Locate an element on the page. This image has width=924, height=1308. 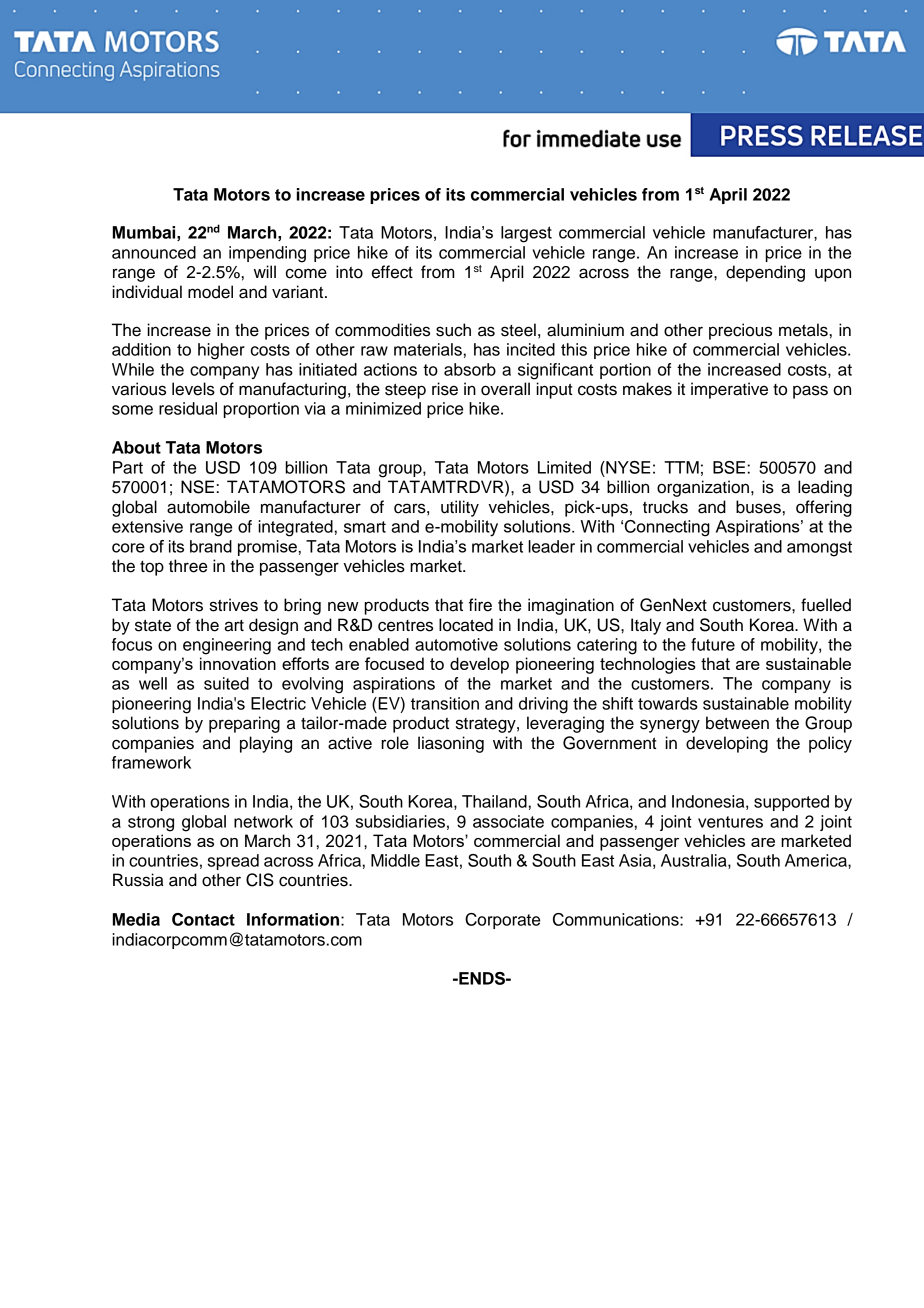
impending is located at coordinates (267, 254).
